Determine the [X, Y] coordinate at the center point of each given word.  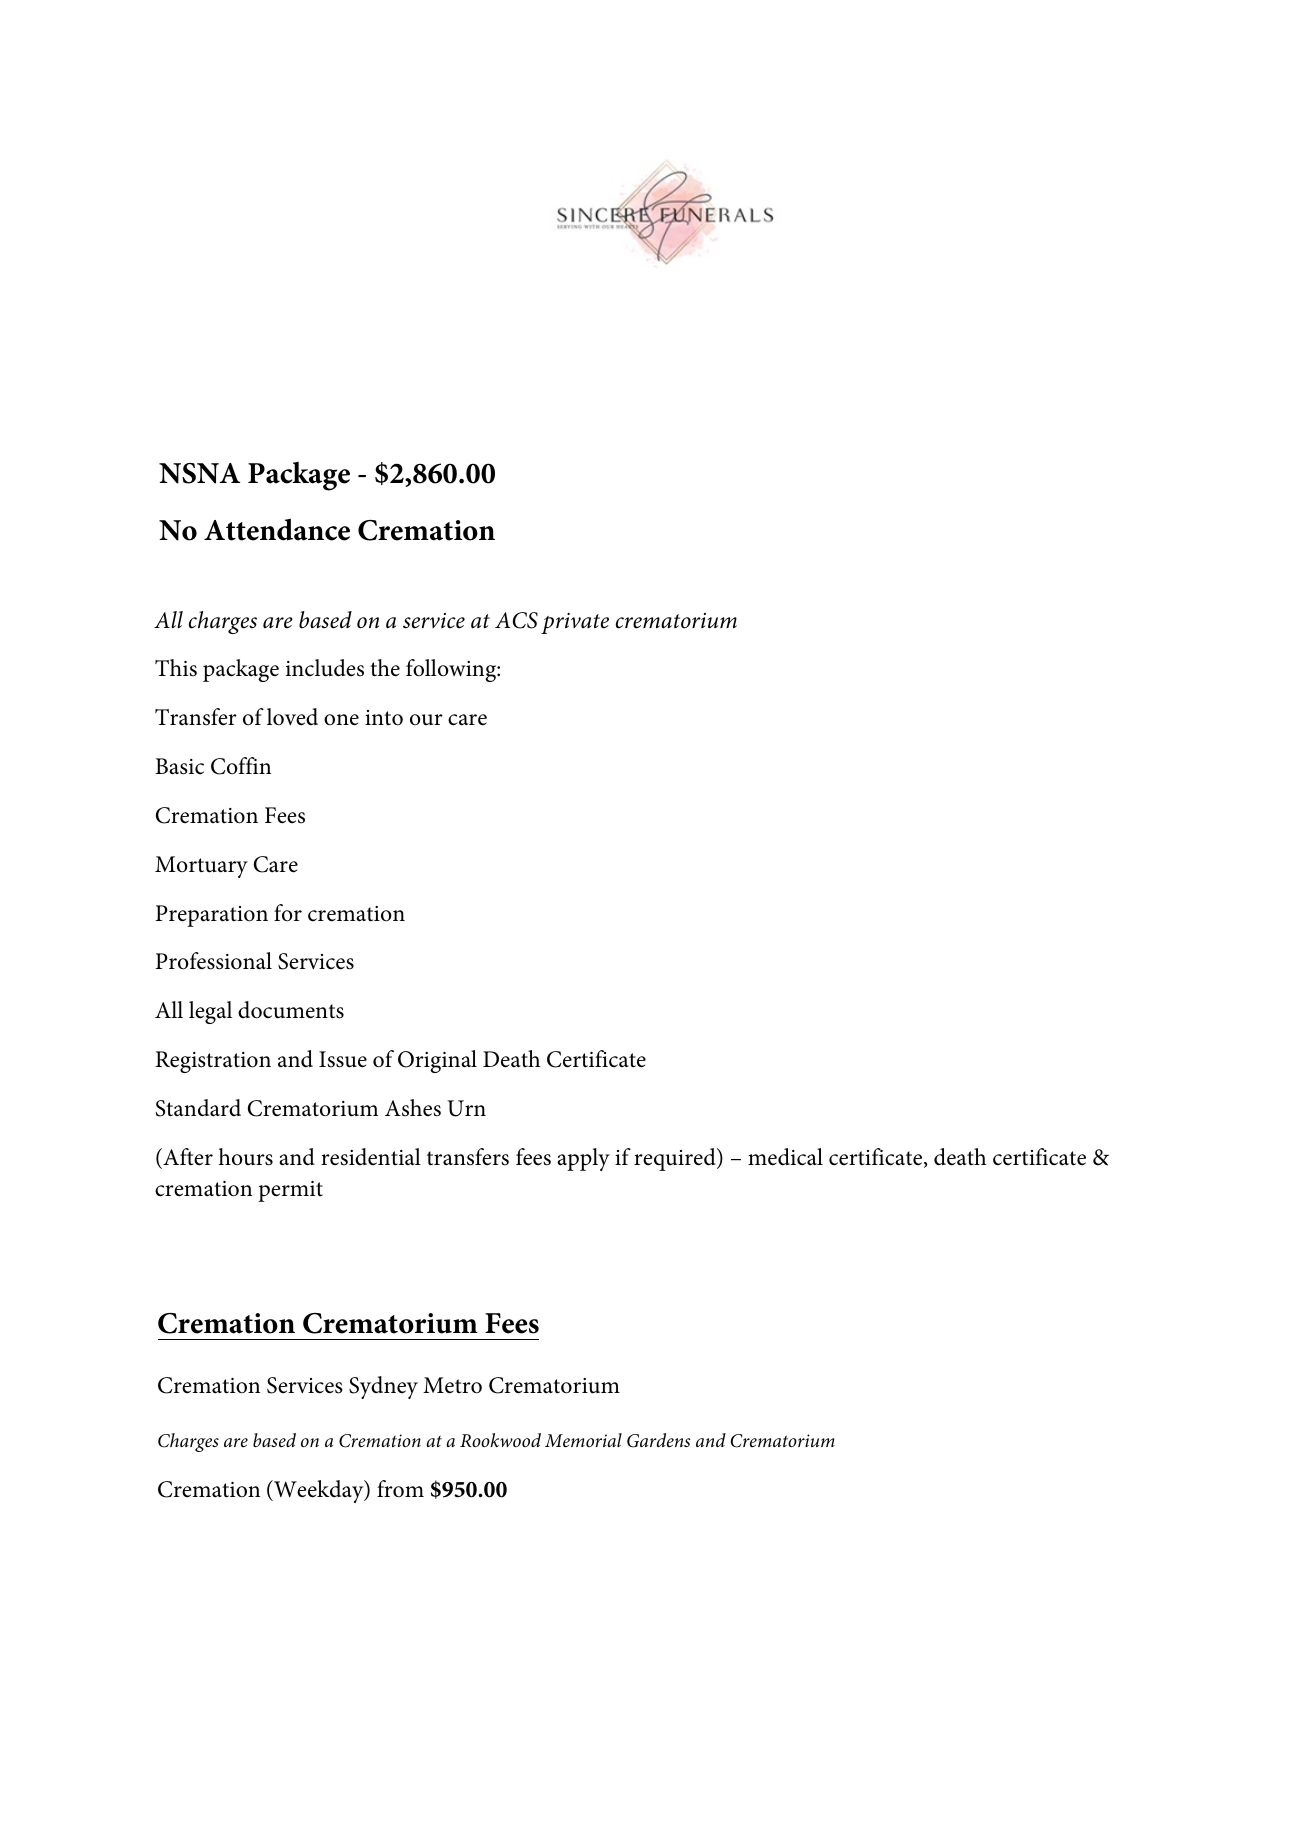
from [400, 1489]
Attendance [277, 529]
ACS [516, 620]
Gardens [658, 1440]
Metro [452, 1385]
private [575, 623]
